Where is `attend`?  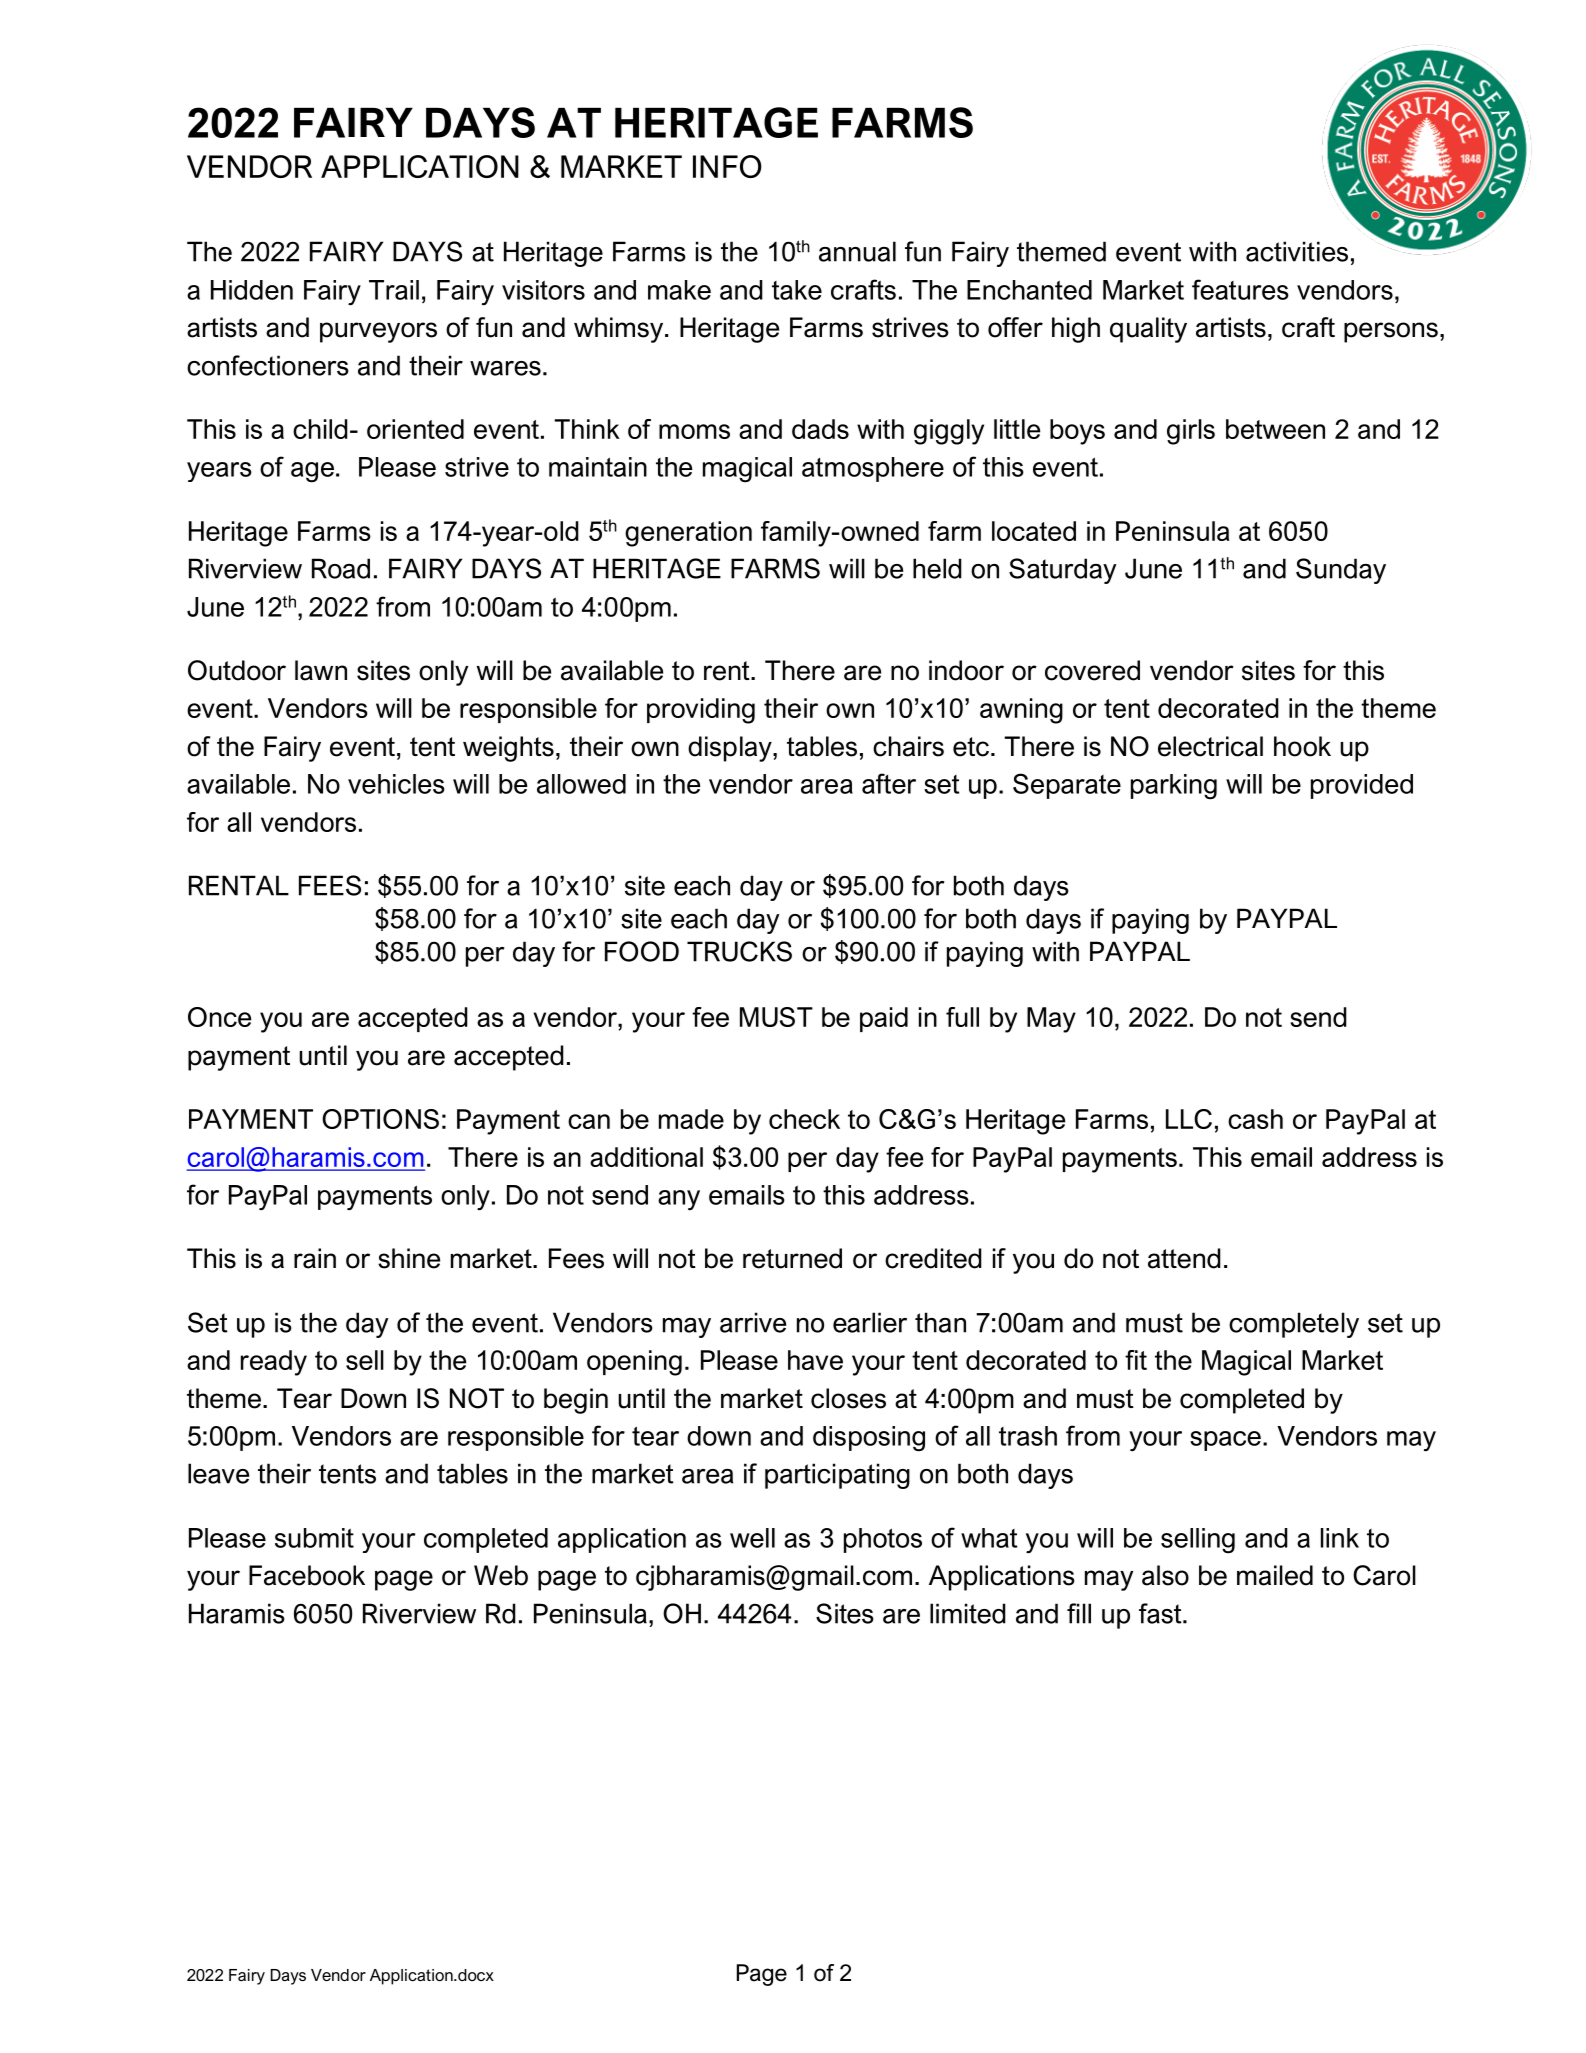
attend is located at coordinates (1184, 1258).
